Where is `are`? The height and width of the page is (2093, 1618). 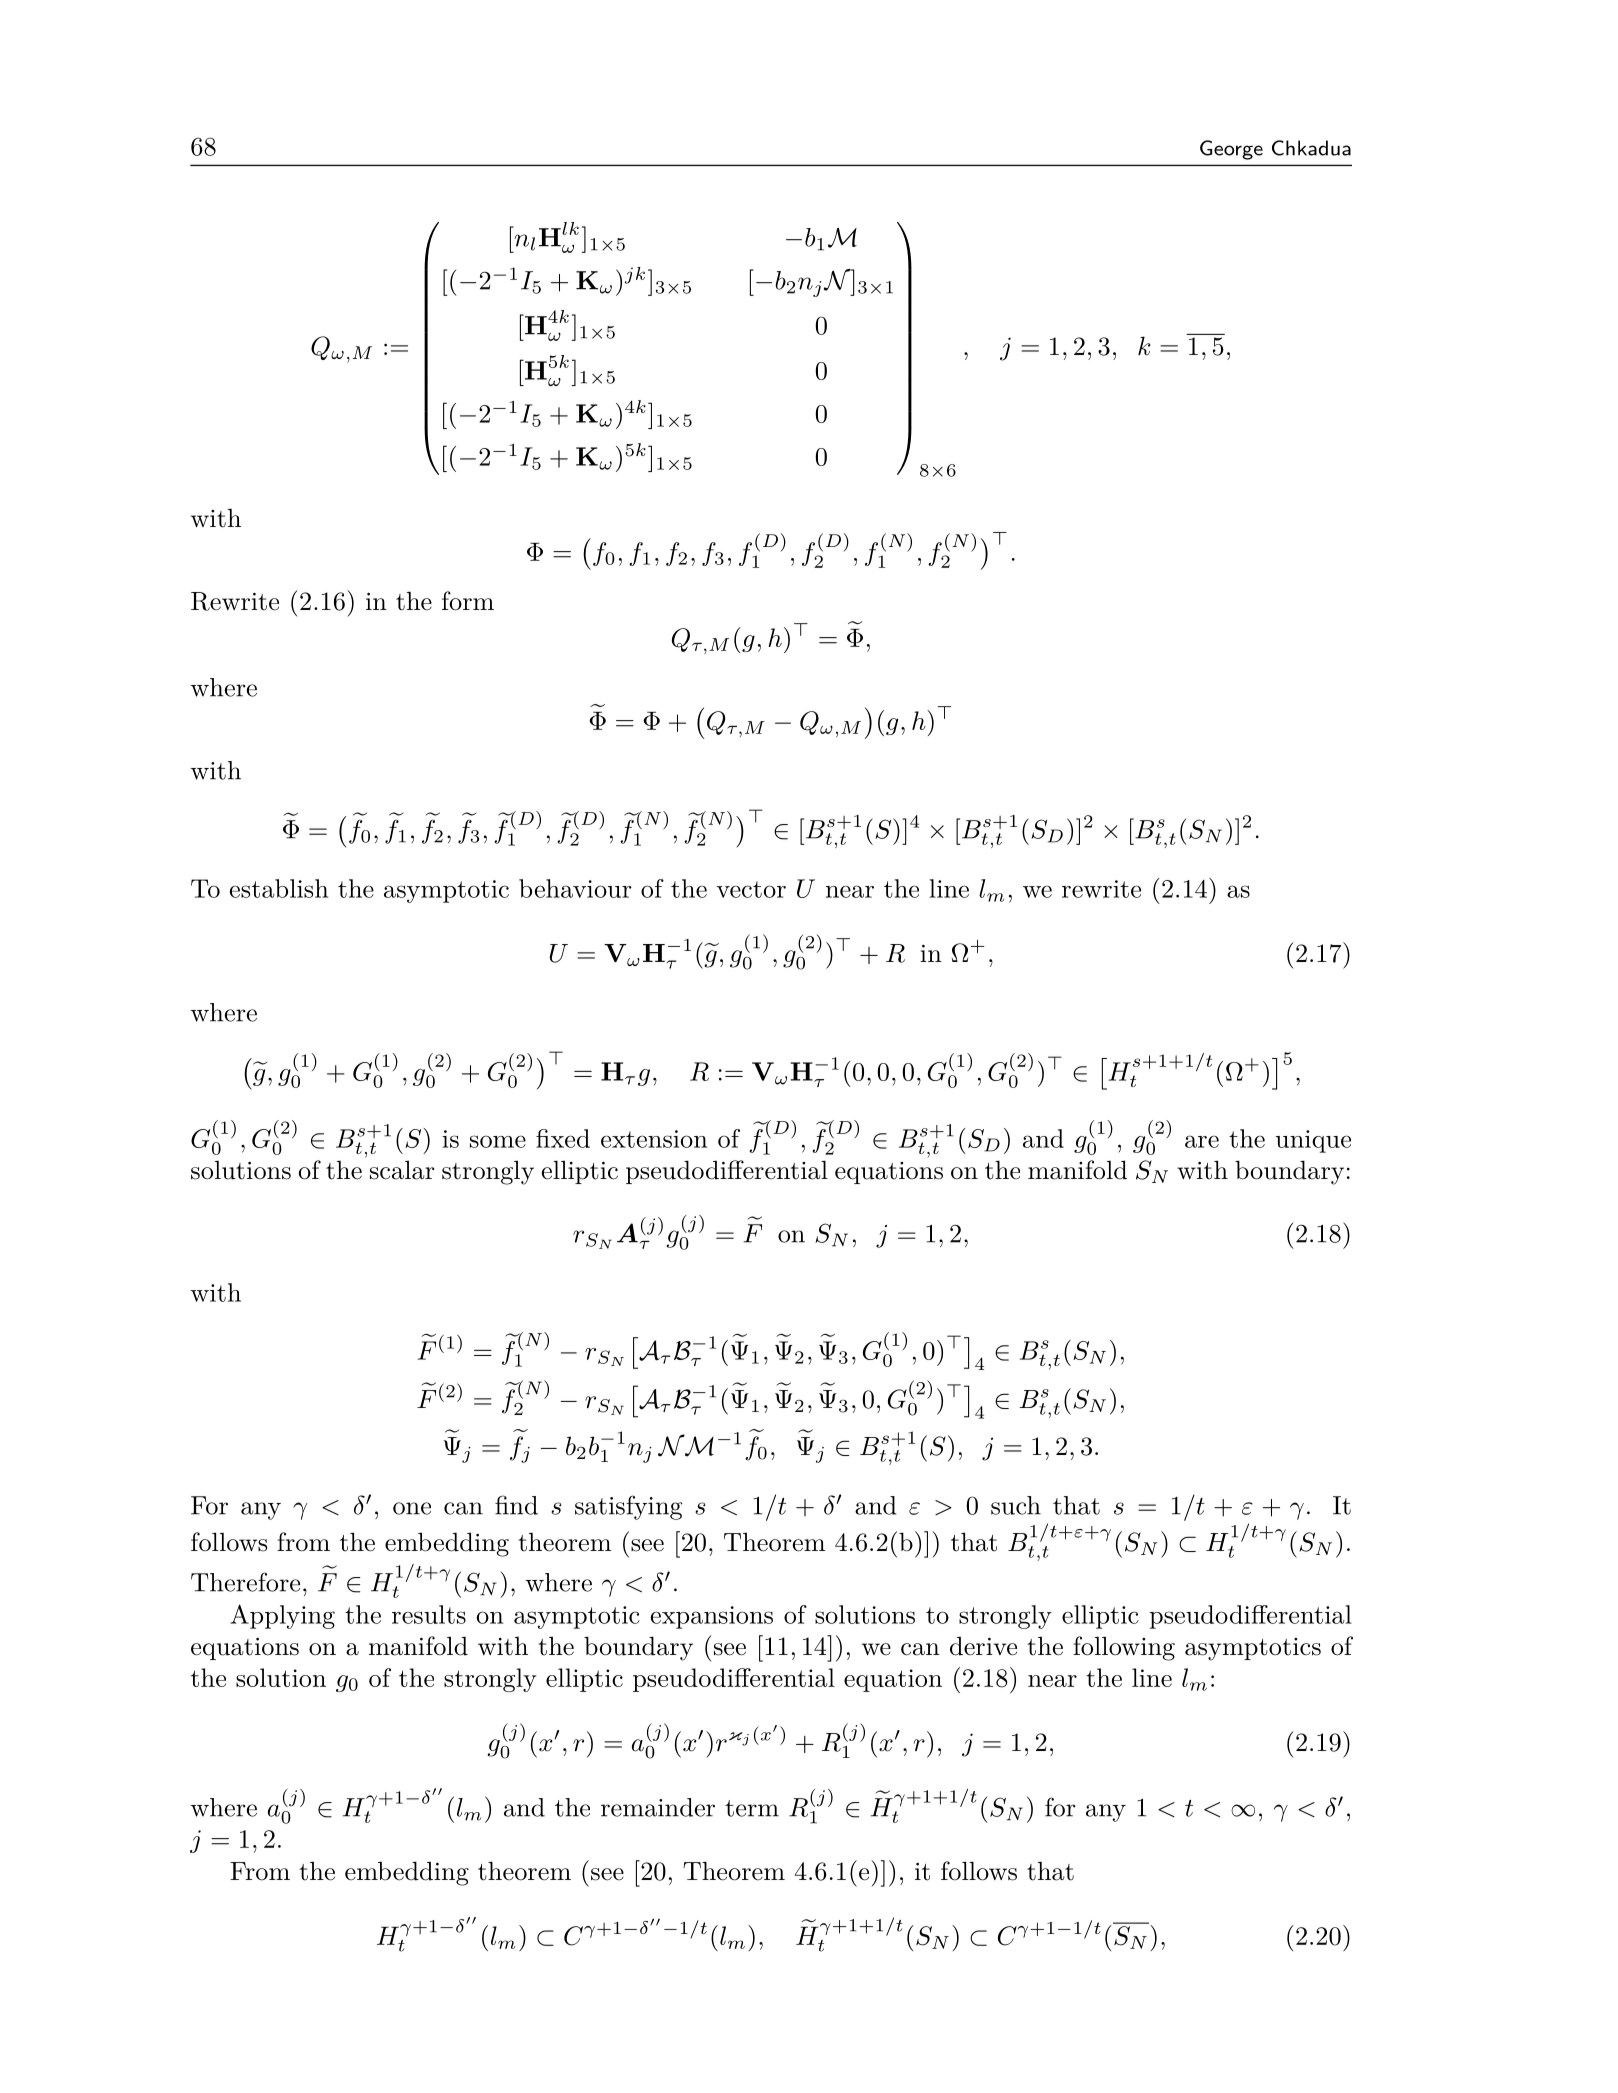
are is located at coordinates (1202, 1141).
